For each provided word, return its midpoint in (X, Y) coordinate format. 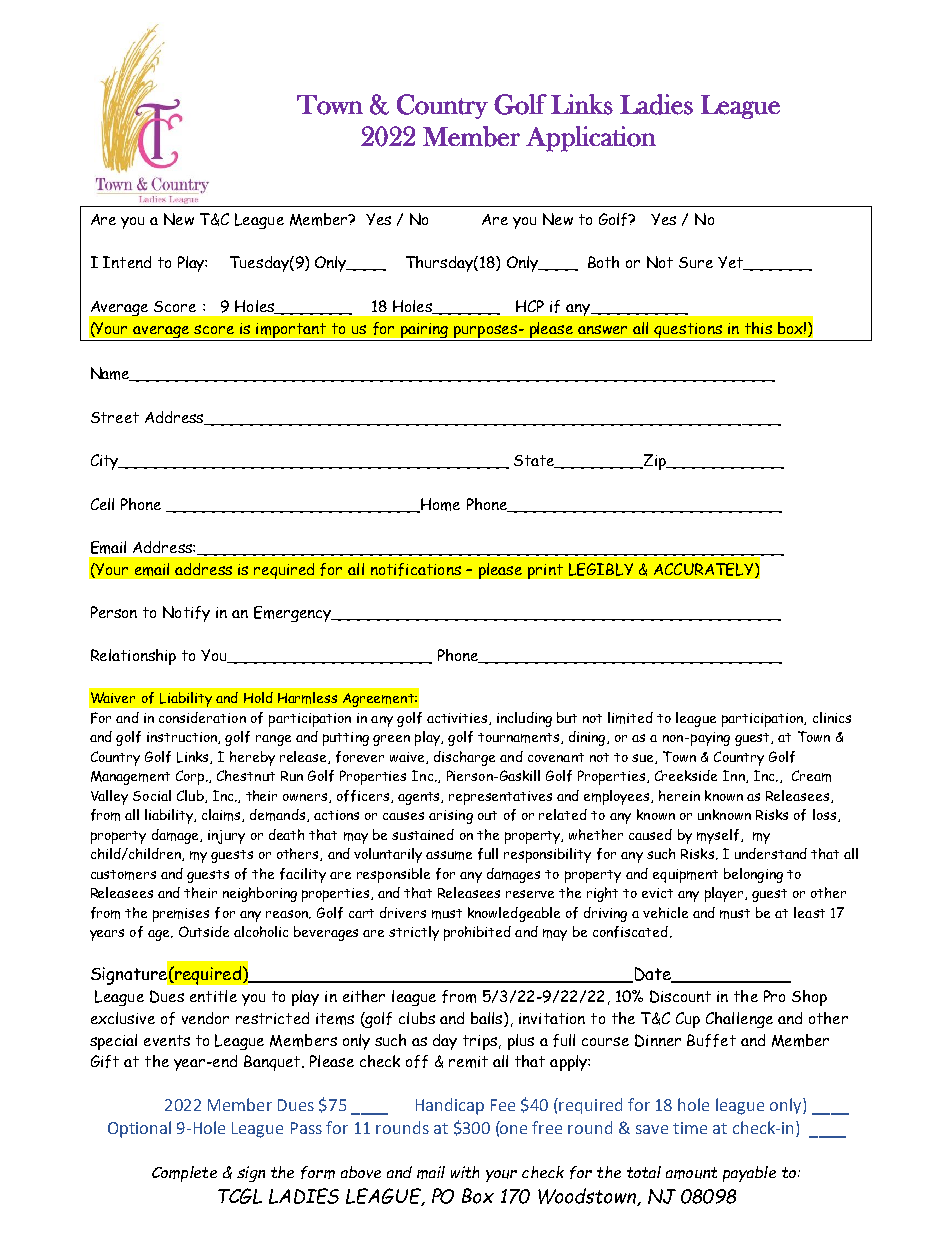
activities (458, 719)
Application (591, 139)
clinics (832, 717)
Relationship (133, 657)
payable (749, 1174)
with (465, 1172)
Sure (696, 262)
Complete (184, 1174)
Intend (127, 262)
